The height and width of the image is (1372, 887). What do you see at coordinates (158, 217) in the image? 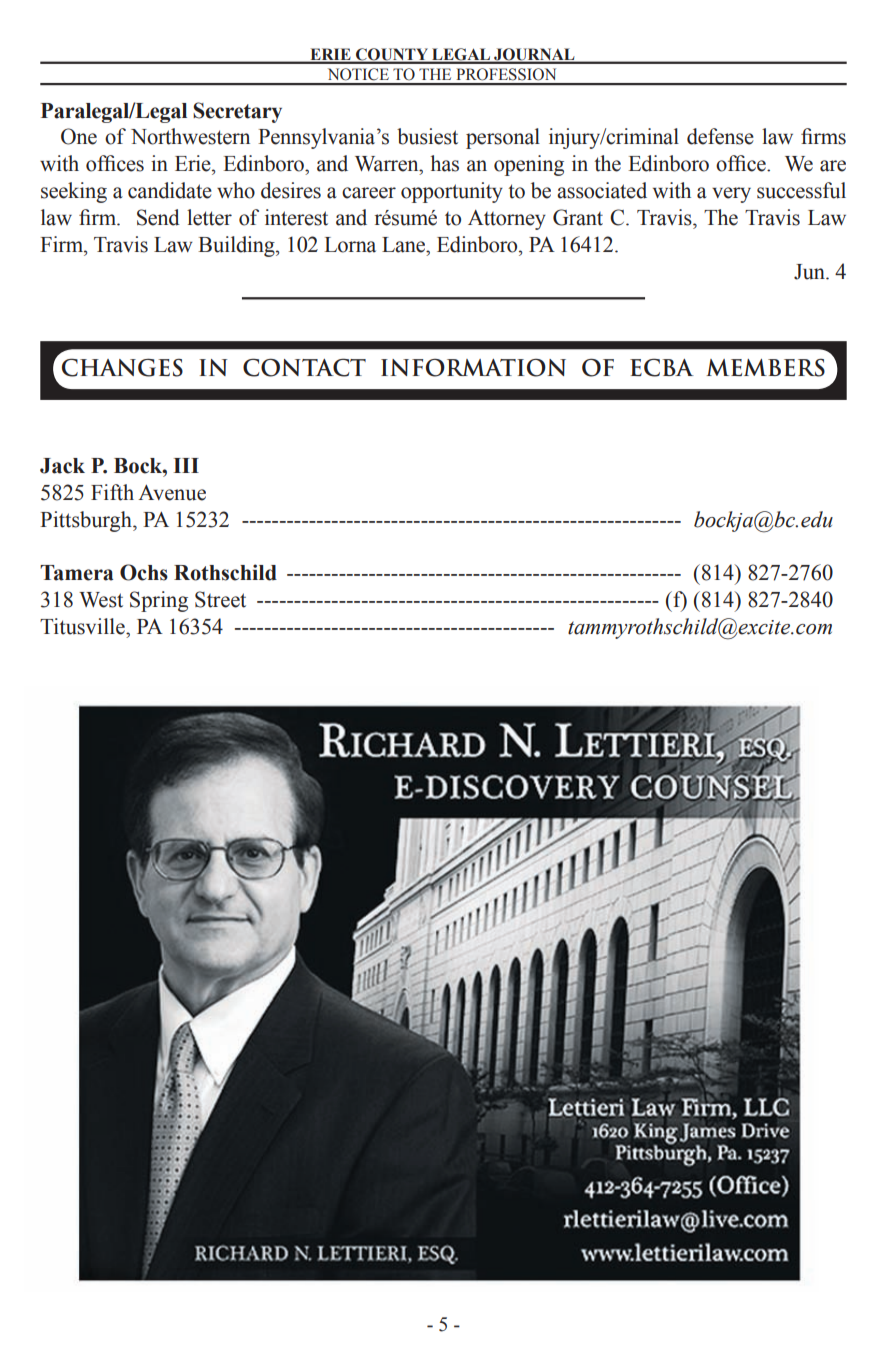
I see `Send` at bounding box center [158, 217].
